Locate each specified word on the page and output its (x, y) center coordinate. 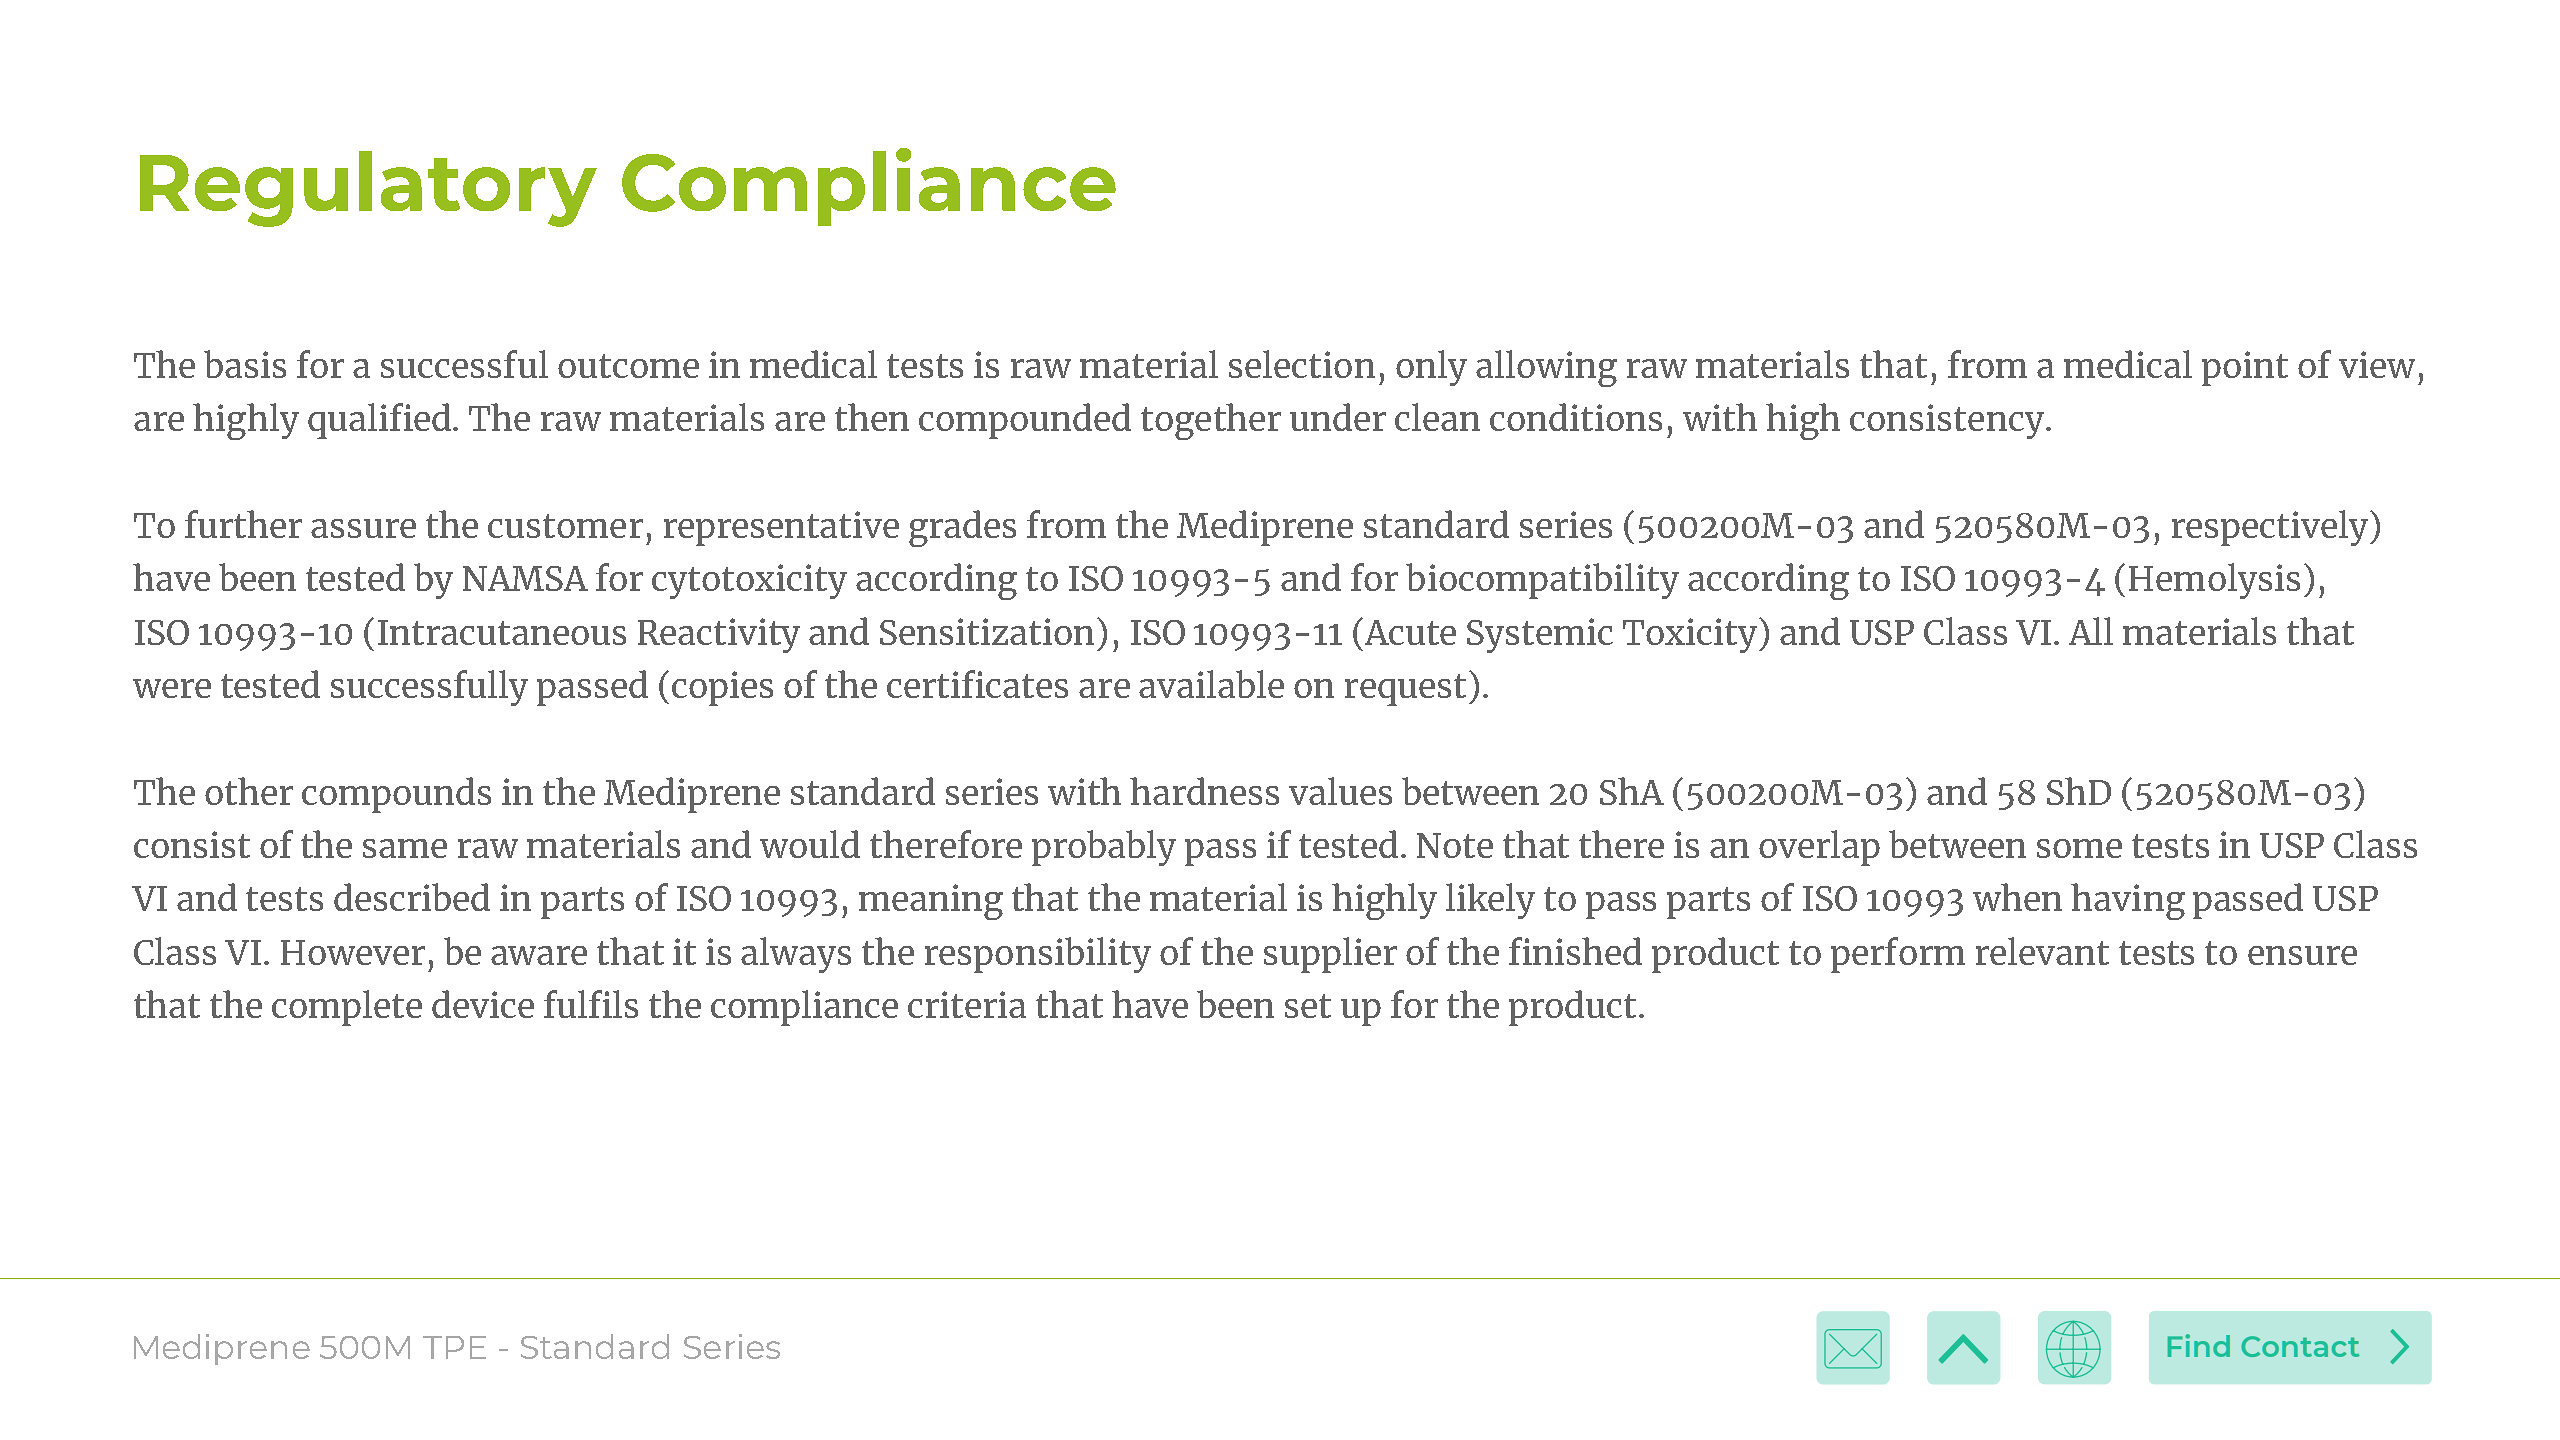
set (1308, 1006)
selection (1302, 364)
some (2079, 848)
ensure (2302, 955)
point (2245, 368)
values (1340, 791)
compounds (396, 795)
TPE (454, 1347)
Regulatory (368, 189)
